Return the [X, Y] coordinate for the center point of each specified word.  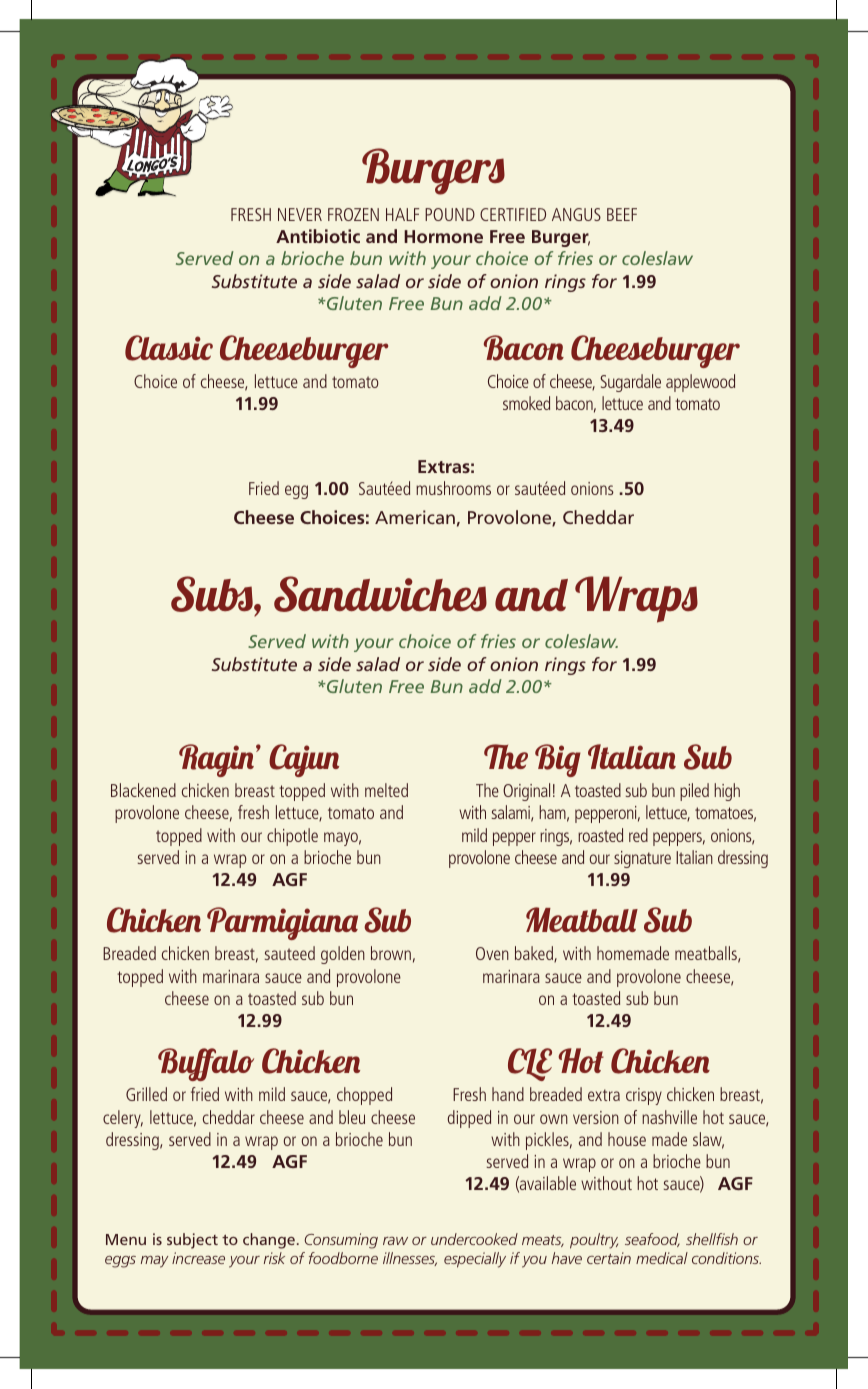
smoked [526, 403]
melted [386, 790]
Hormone [443, 236]
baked [535, 954]
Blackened [143, 790]
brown [391, 953]
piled [694, 792]
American [415, 517]
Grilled [146, 1094]
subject [192, 1241]
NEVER [300, 214]
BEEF [622, 214]
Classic [169, 348]
